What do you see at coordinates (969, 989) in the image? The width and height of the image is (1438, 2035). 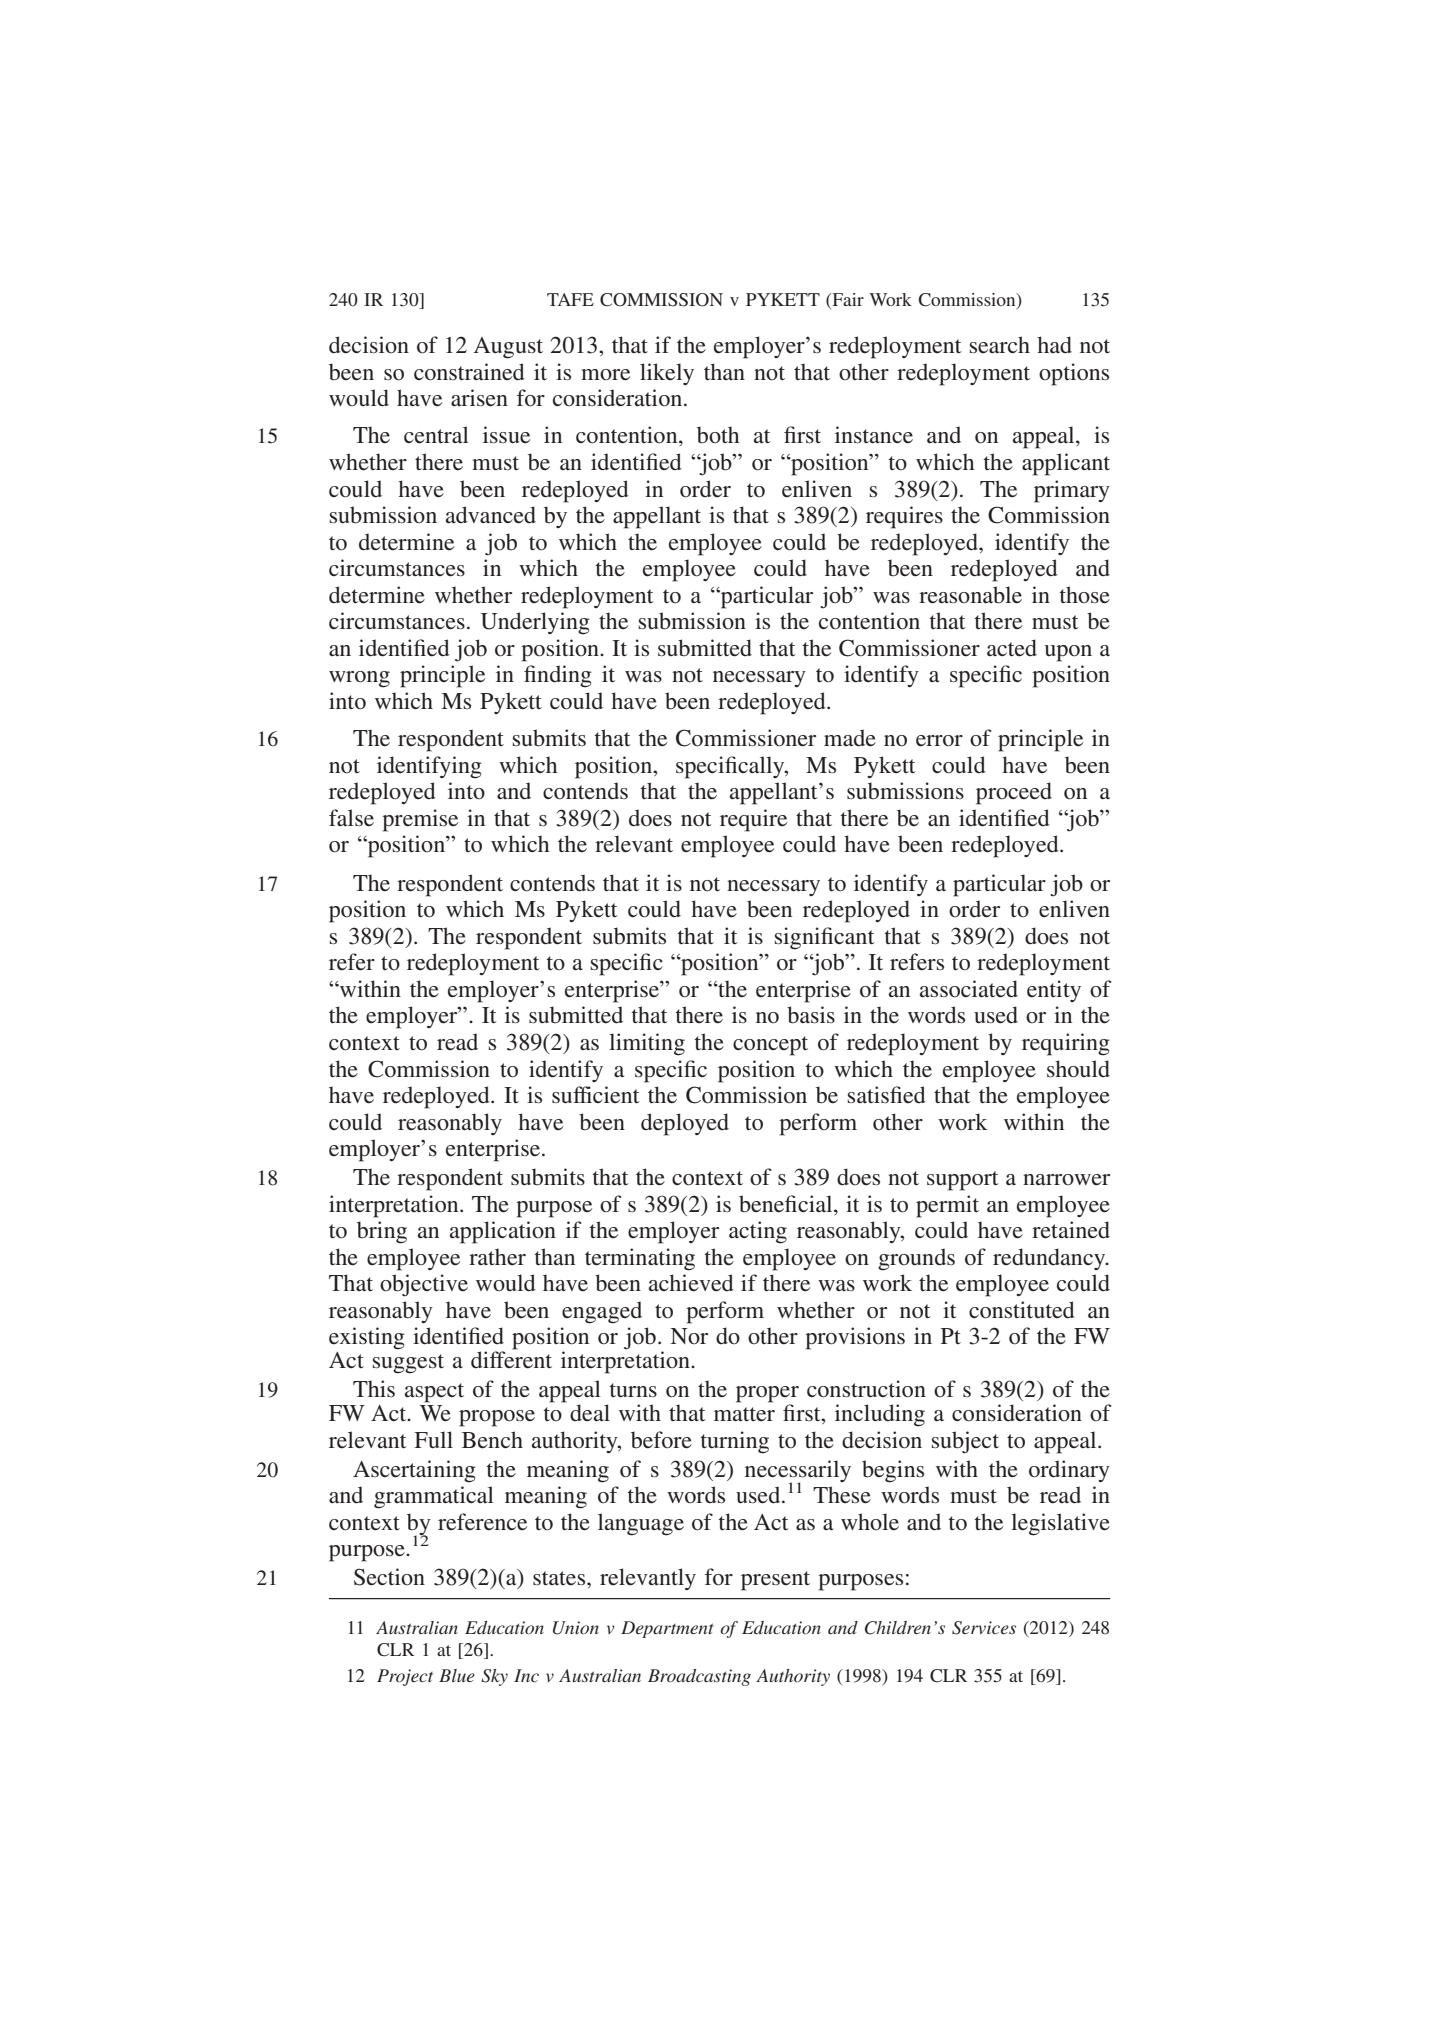 I see `associated` at bounding box center [969, 989].
